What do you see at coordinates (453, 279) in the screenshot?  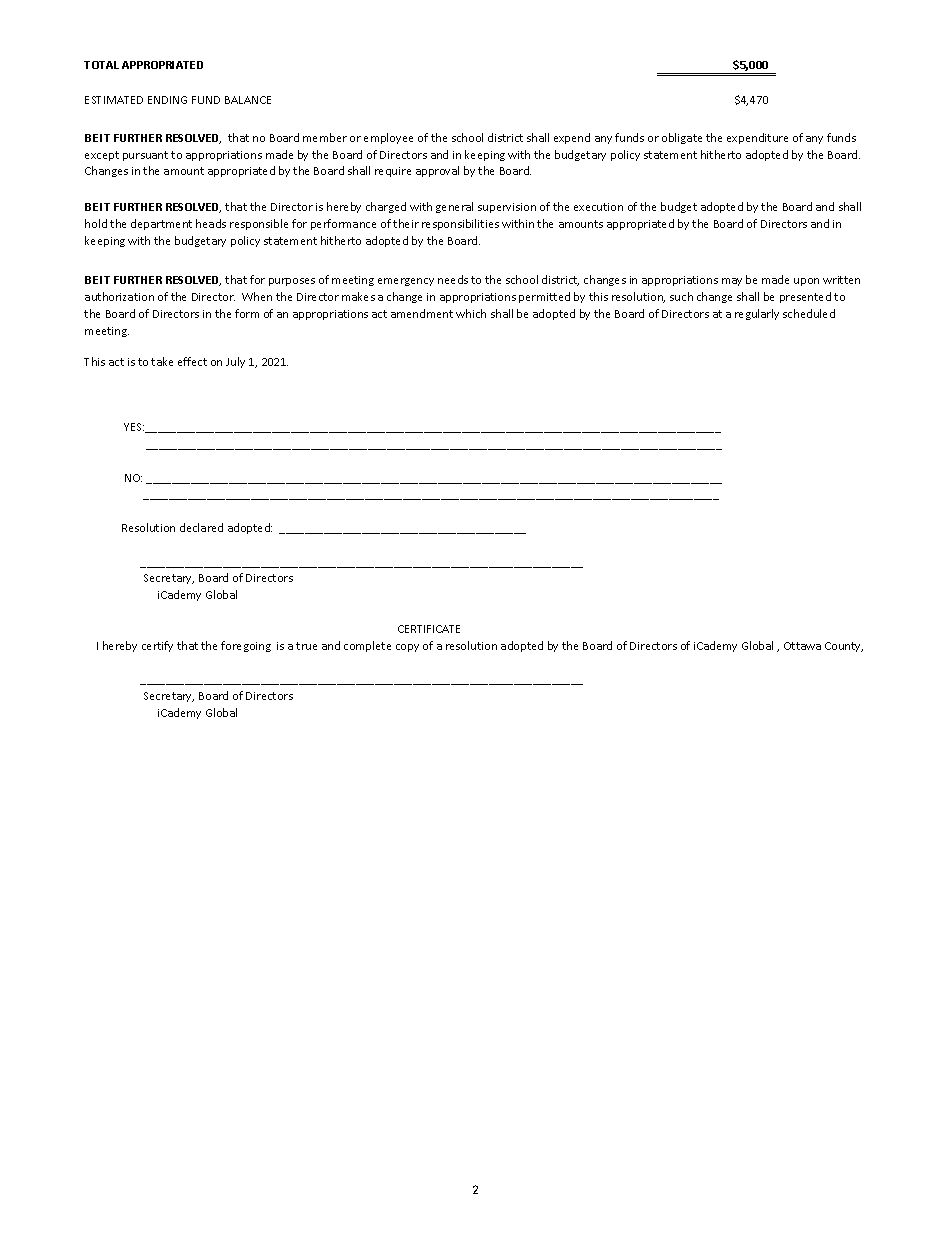 I see `needs` at bounding box center [453, 279].
